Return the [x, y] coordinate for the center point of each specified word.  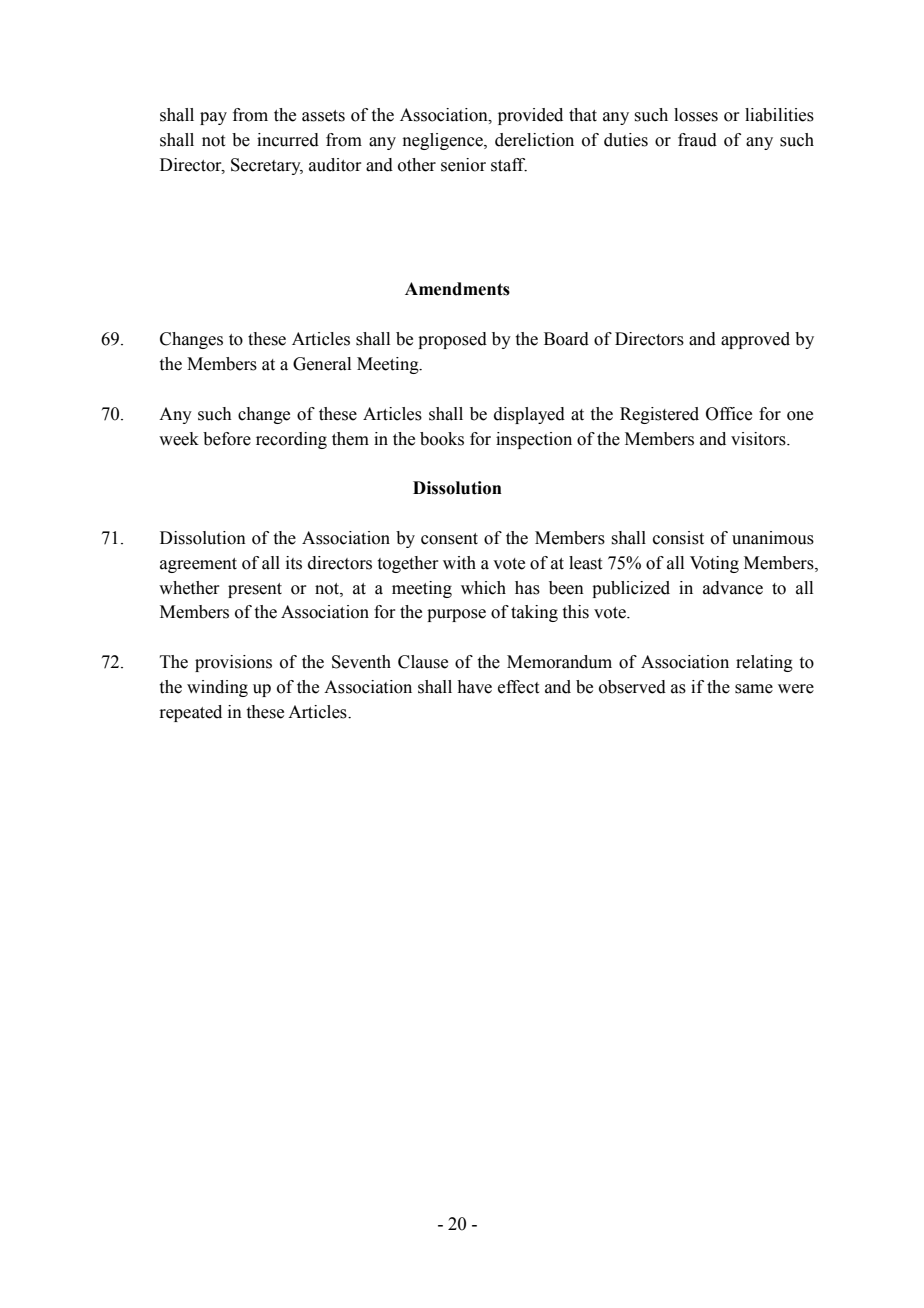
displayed [529, 415]
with [459, 563]
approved [755, 340]
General [322, 364]
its [294, 563]
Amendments [457, 289]
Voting [714, 564]
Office [729, 414]
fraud [697, 140]
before [227, 439]
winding [217, 688]
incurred [288, 140]
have [474, 687]
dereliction [534, 140]
